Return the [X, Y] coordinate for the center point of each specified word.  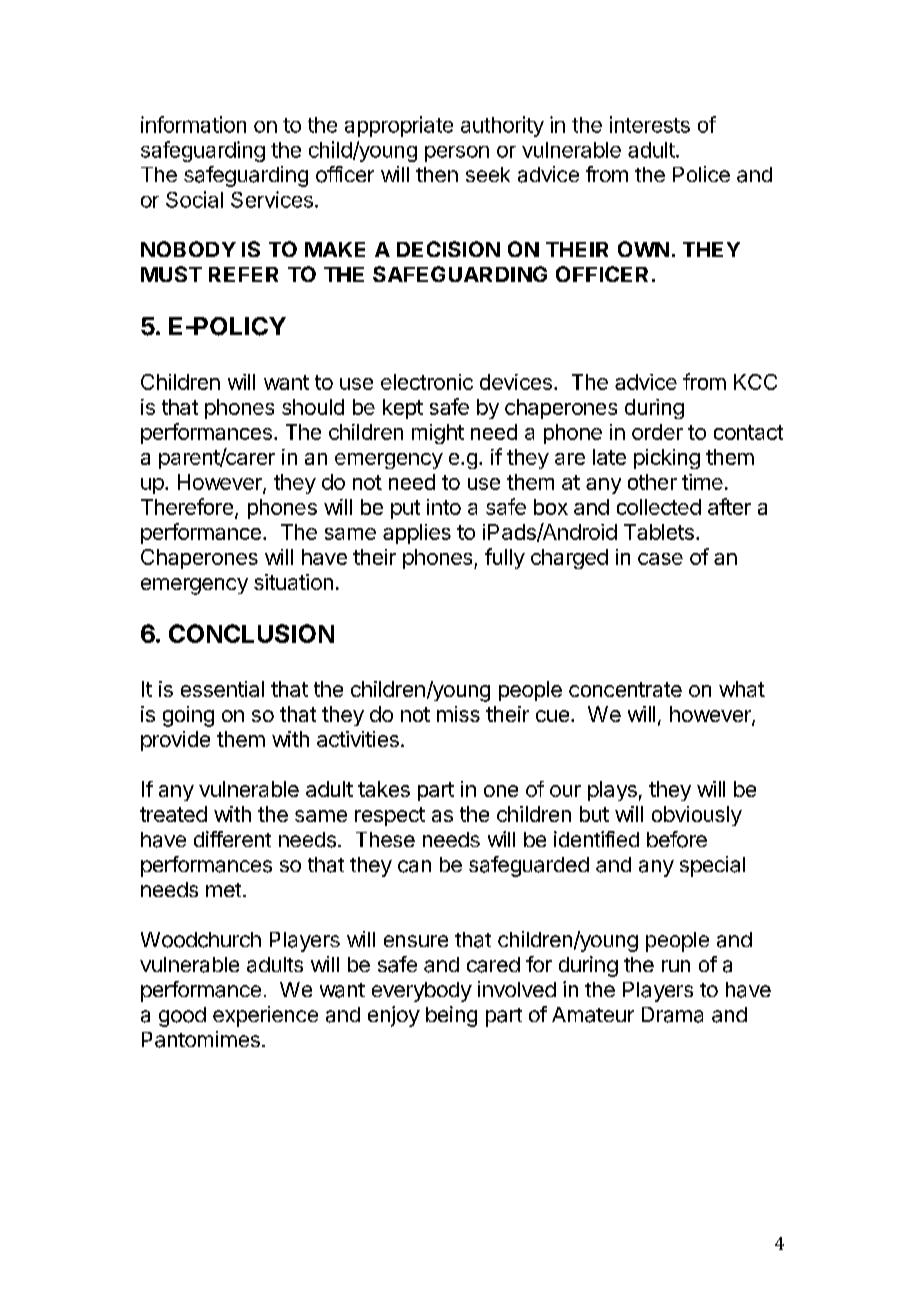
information [193, 124]
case [660, 559]
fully [505, 558]
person [457, 154]
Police [701, 174]
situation [293, 582]
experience [265, 1016]
